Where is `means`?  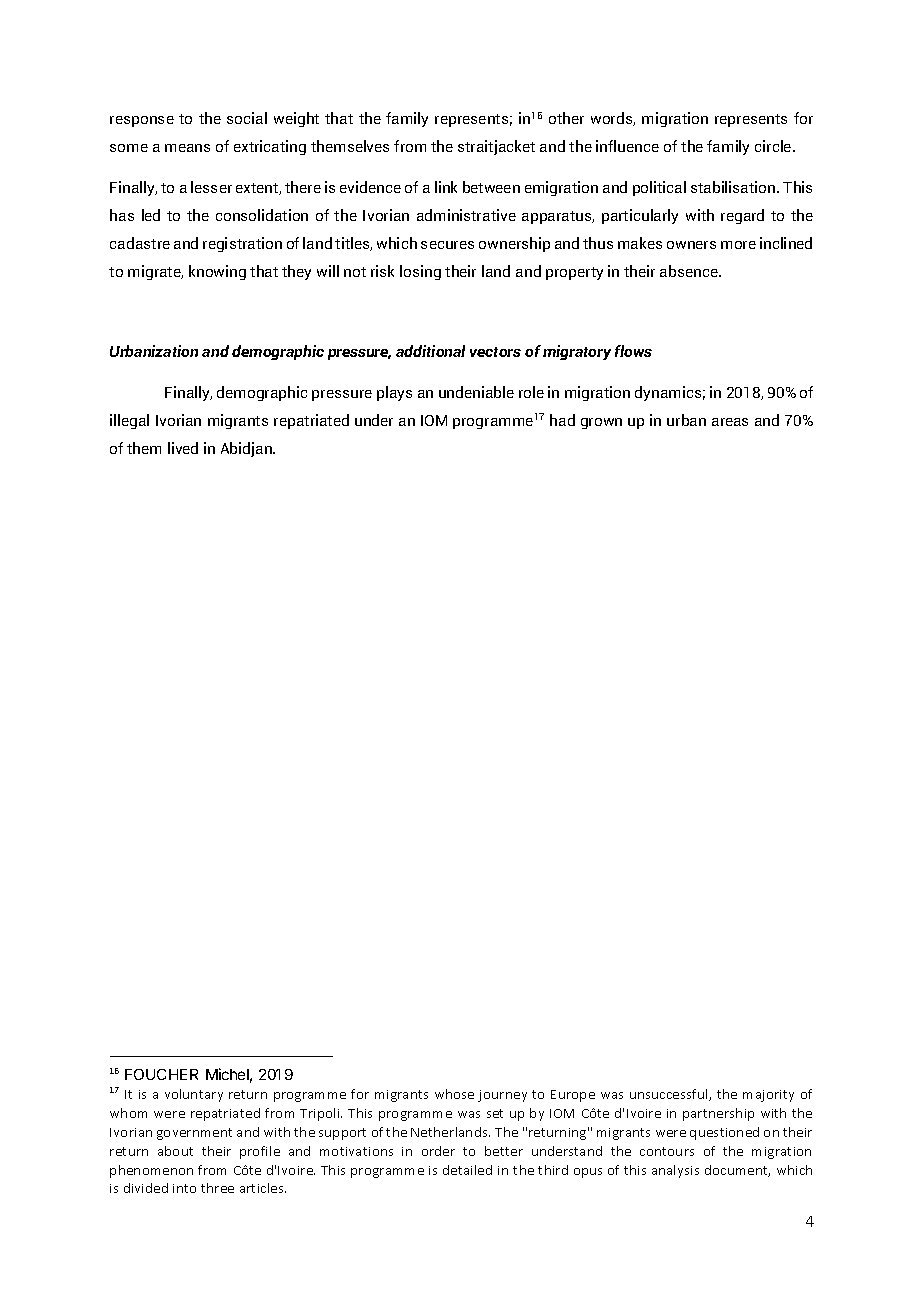
means is located at coordinates (187, 148).
